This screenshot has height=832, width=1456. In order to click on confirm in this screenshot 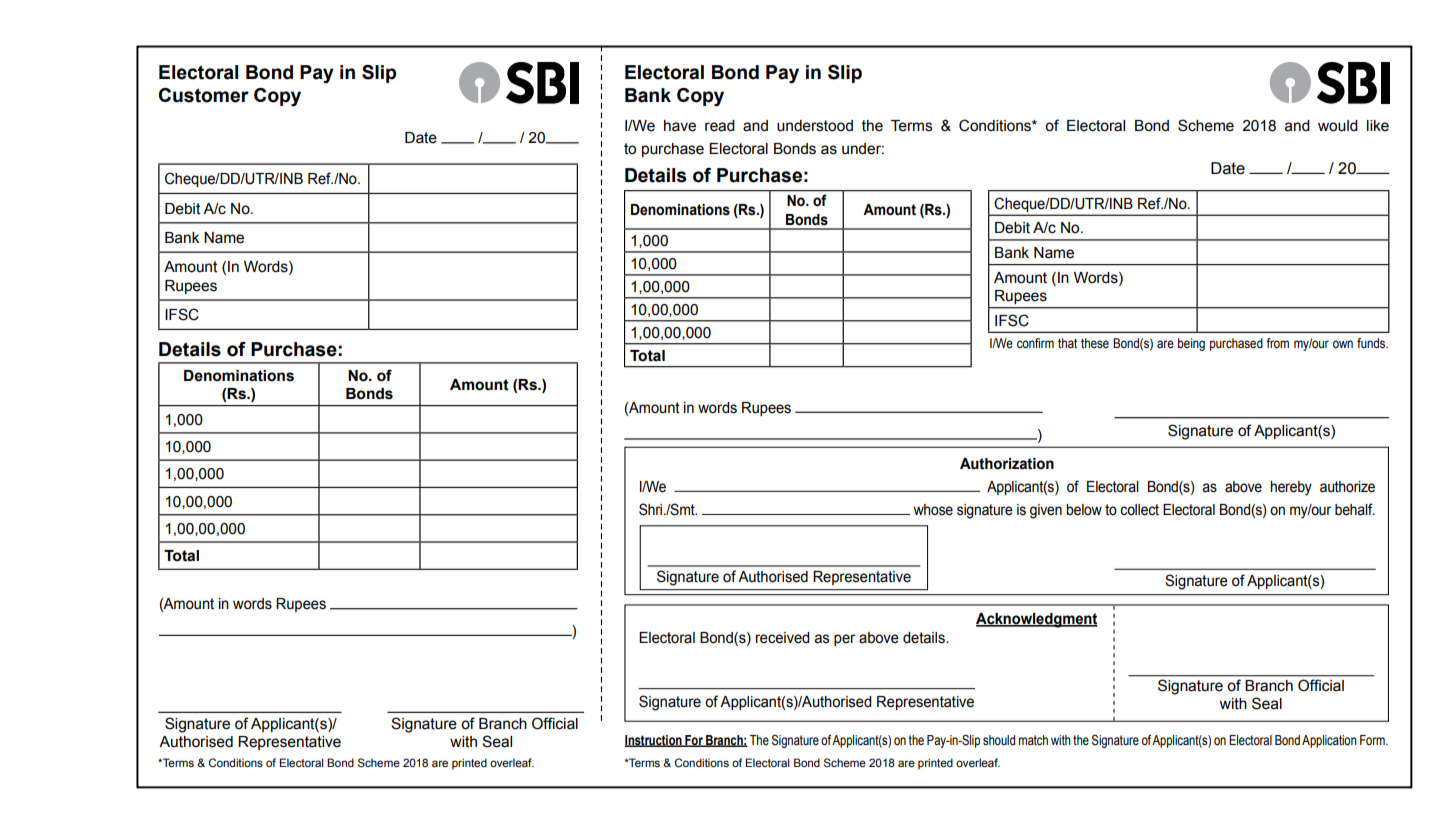, I will do `click(1035, 343)`.
